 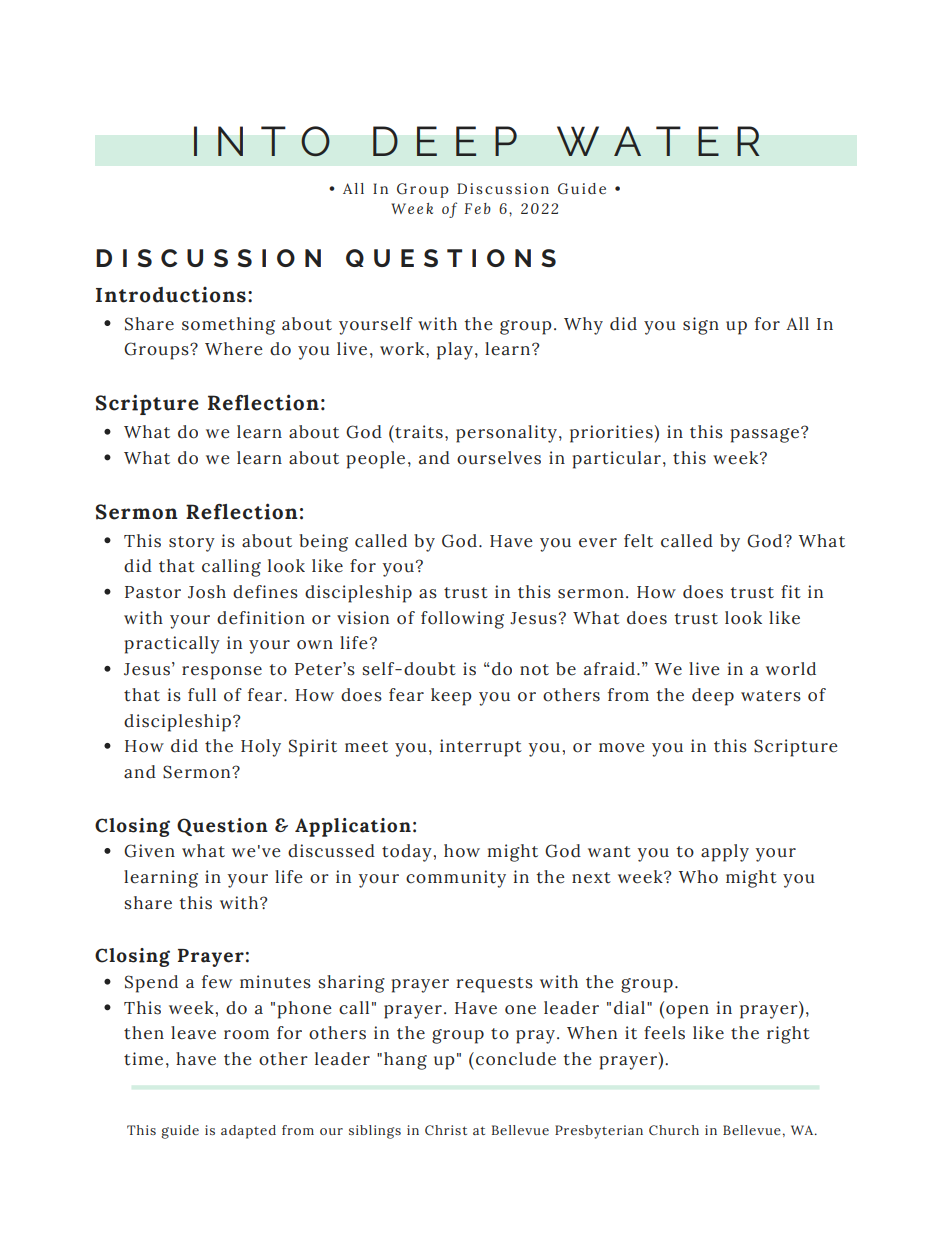 What do you see at coordinates (446, 1130) in the page?
I see `Christ` at bounding box center [446, 1130].
